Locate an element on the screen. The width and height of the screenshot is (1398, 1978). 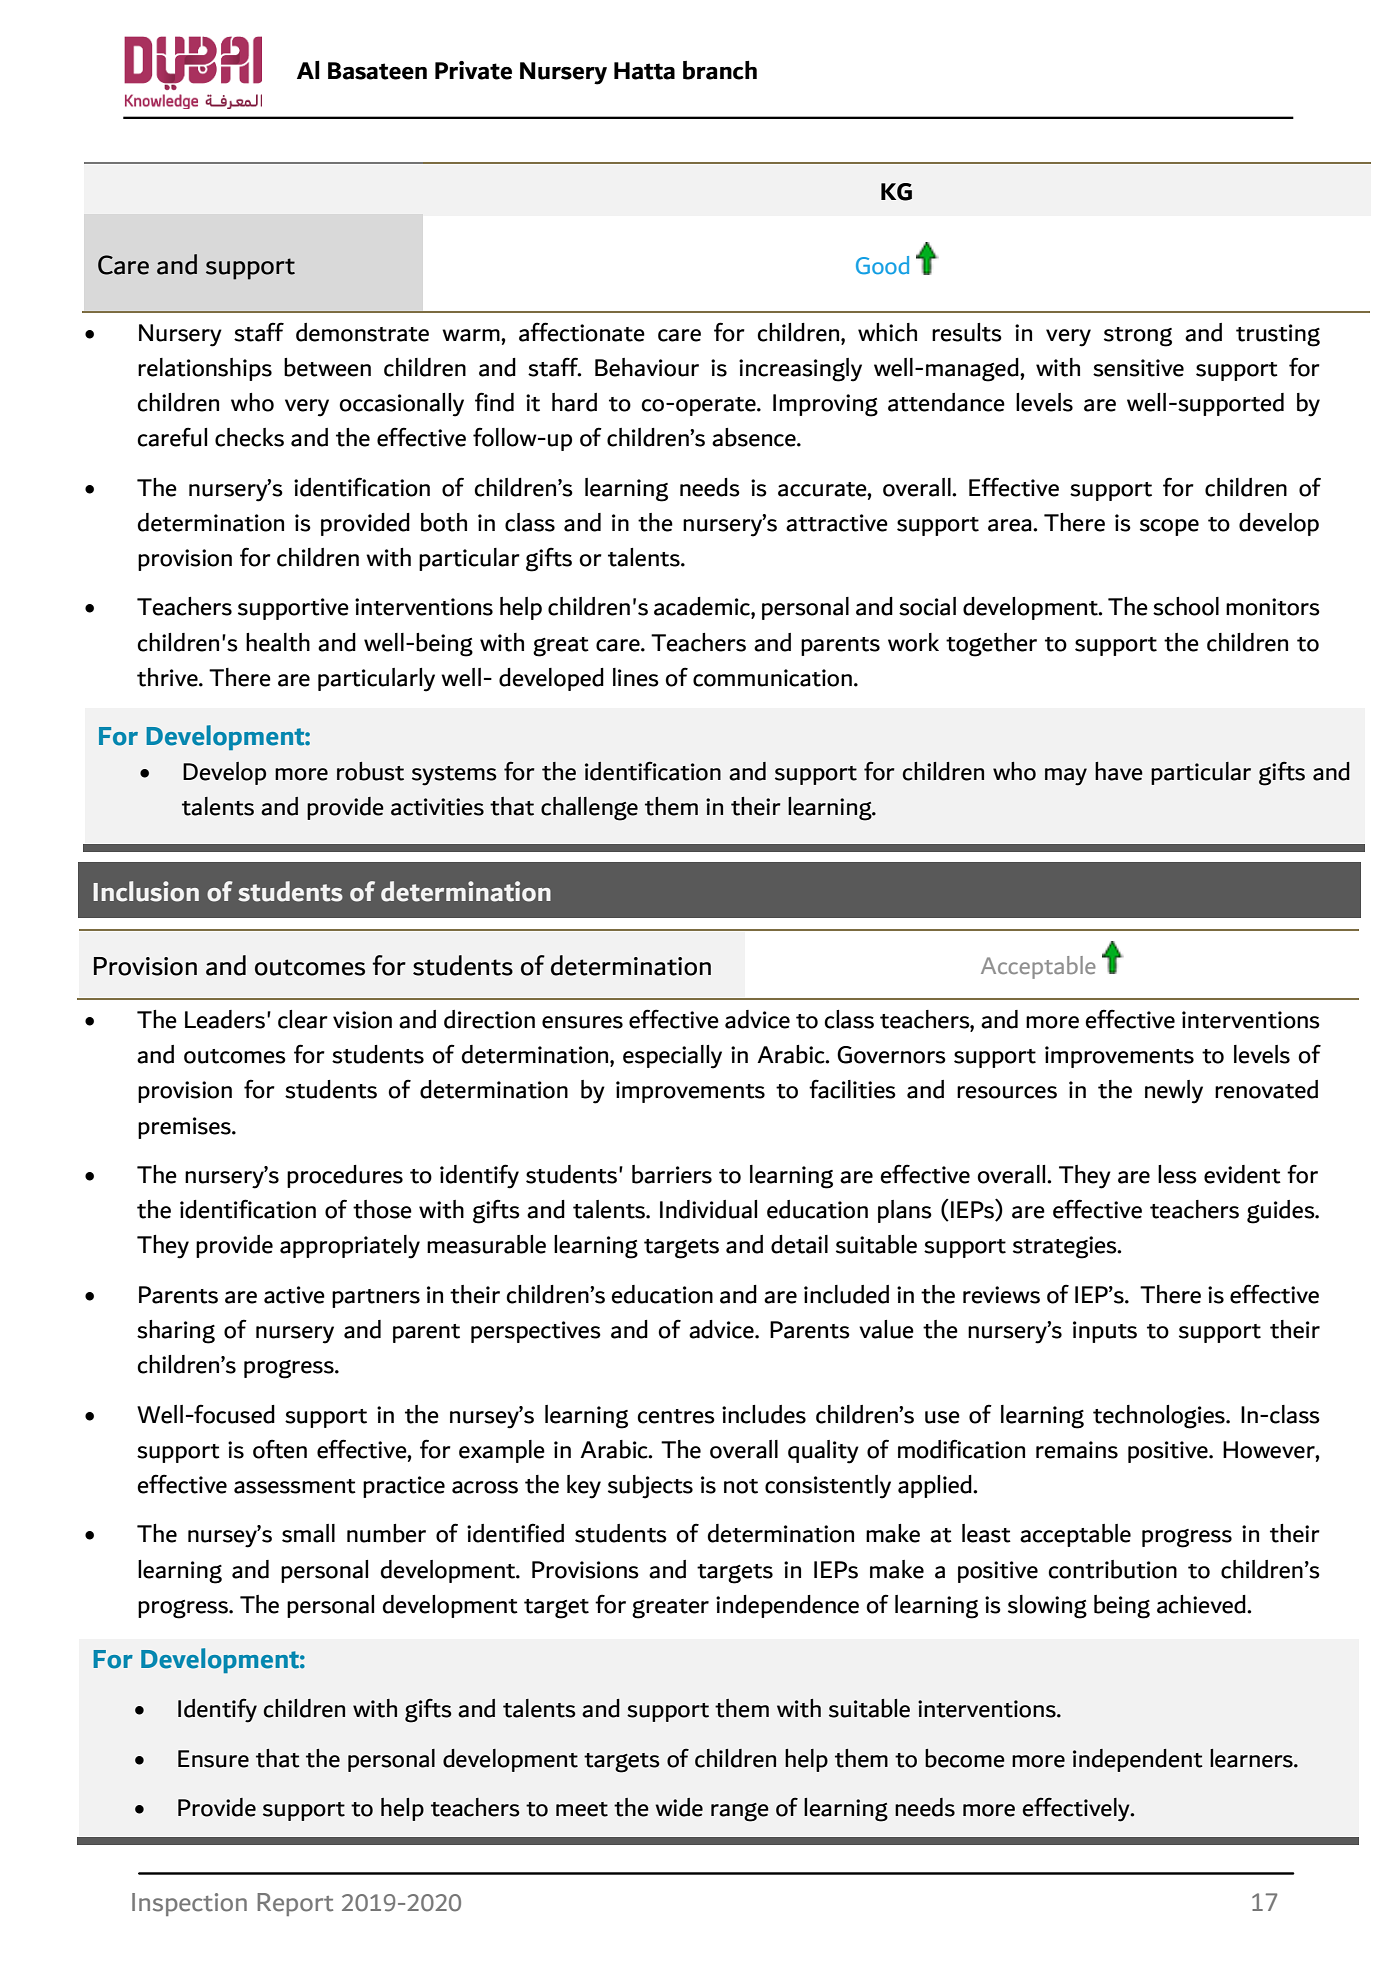
Report is located at coordinates (295, 1904).
